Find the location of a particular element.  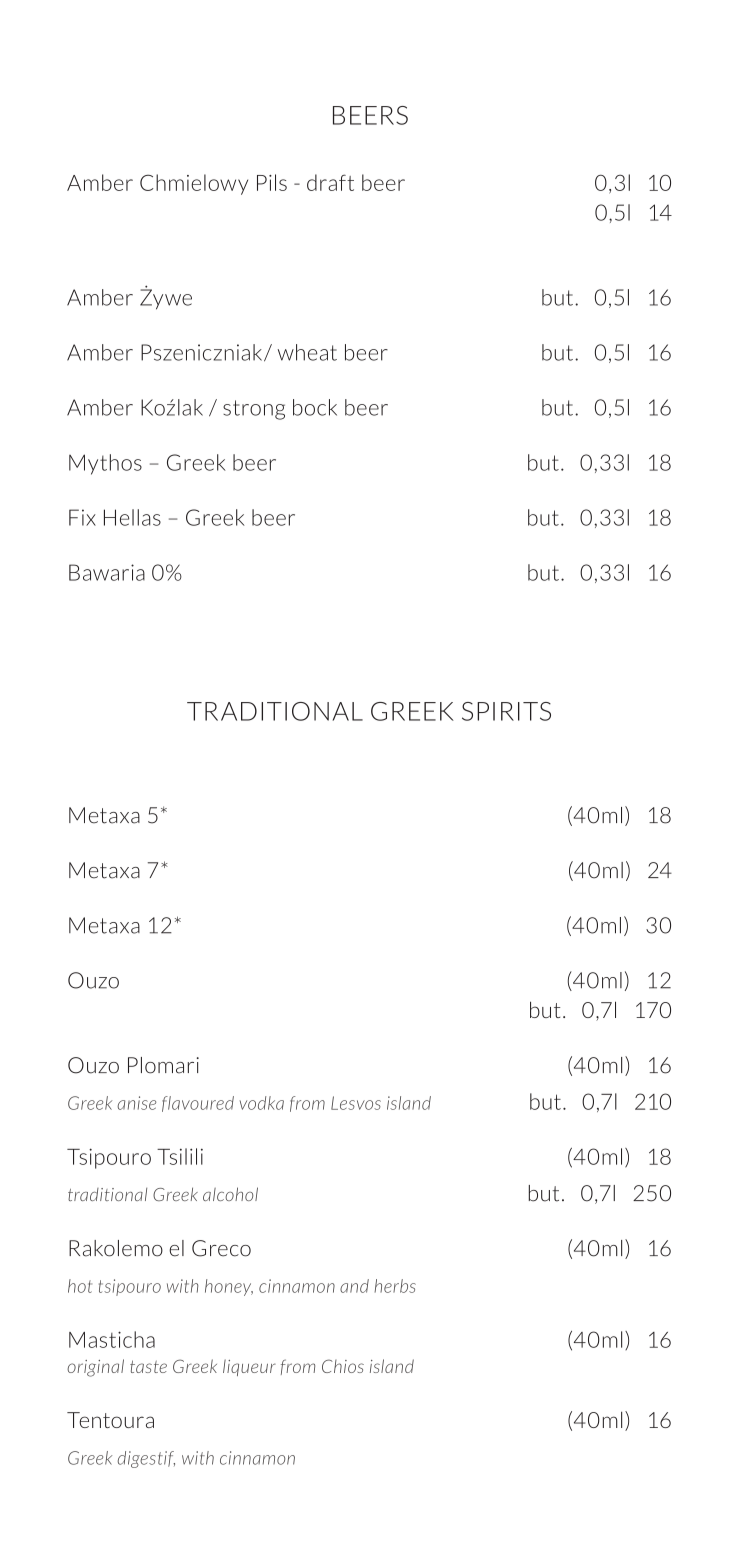

Fix is located at coordinates (82, 517).
